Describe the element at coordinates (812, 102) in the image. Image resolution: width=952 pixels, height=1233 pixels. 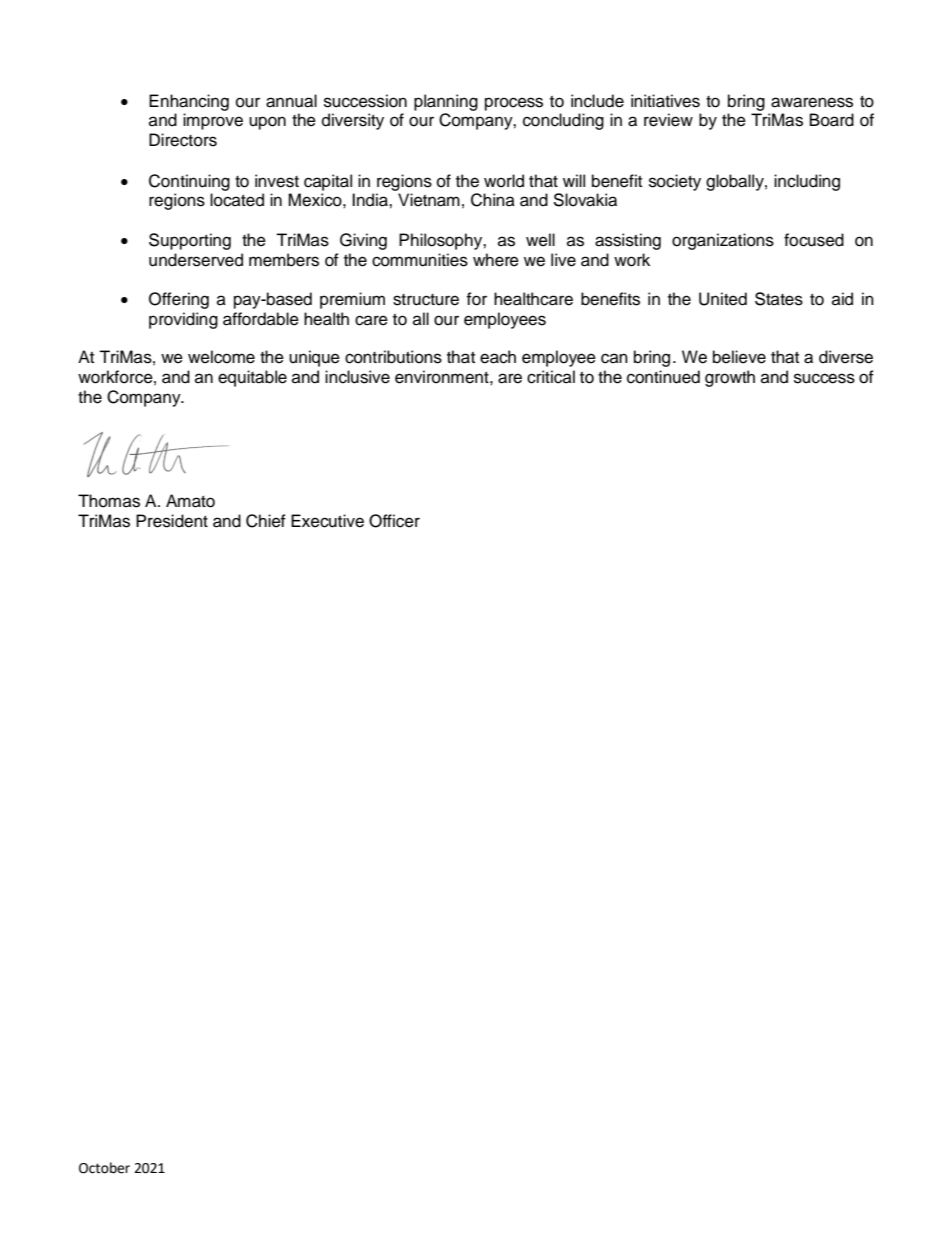
I see `awareness` at that location.
